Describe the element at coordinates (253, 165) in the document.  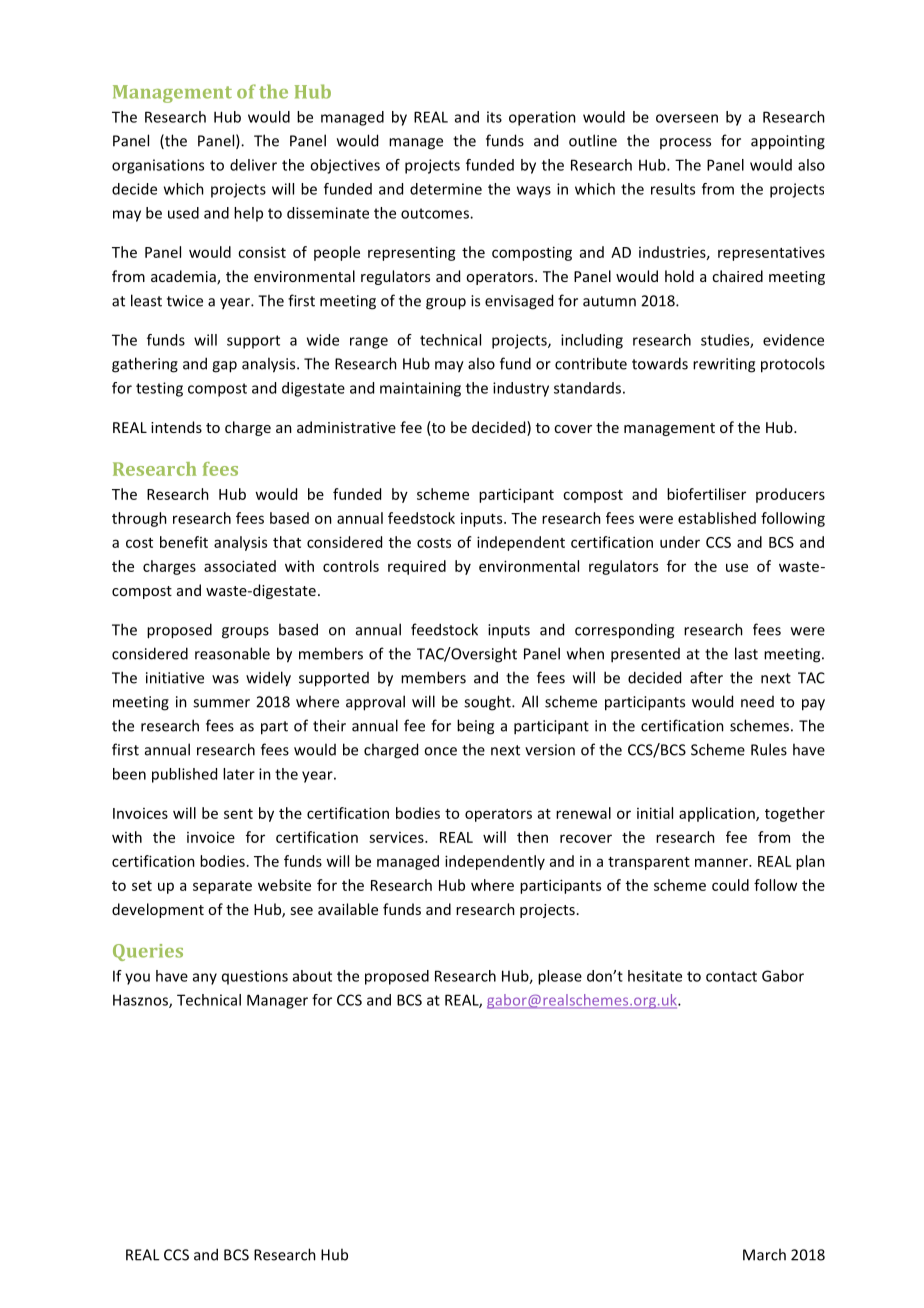
I see `deliver` at that location.
